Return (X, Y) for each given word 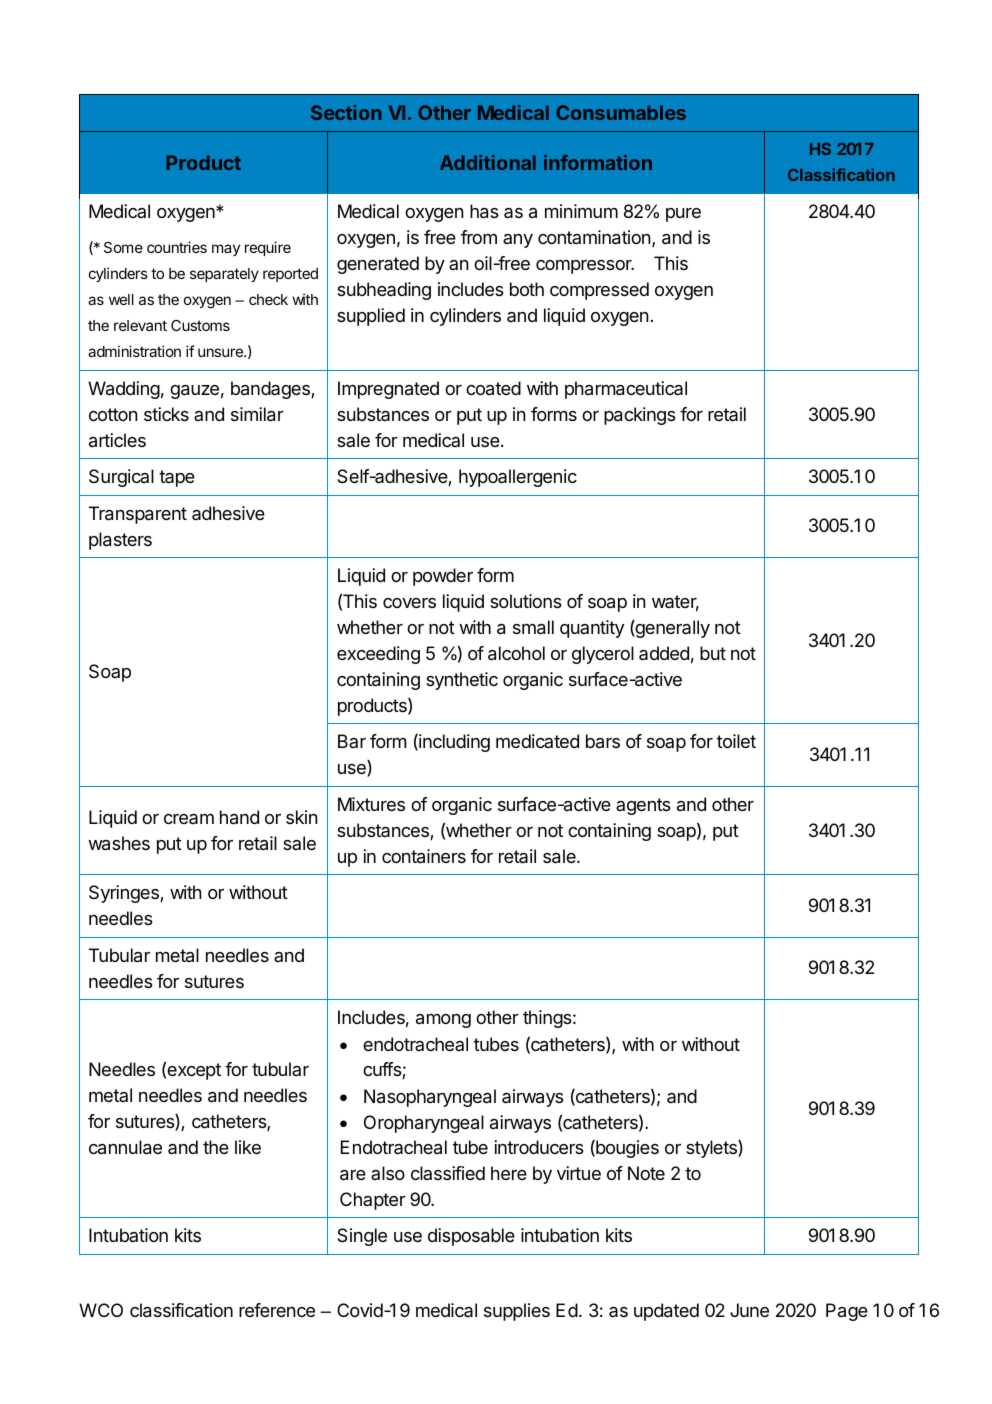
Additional (488, 162)
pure (683, 215)
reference (277, 1310)
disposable (471, 1237)
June (749, 1310)
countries (177, 247)
